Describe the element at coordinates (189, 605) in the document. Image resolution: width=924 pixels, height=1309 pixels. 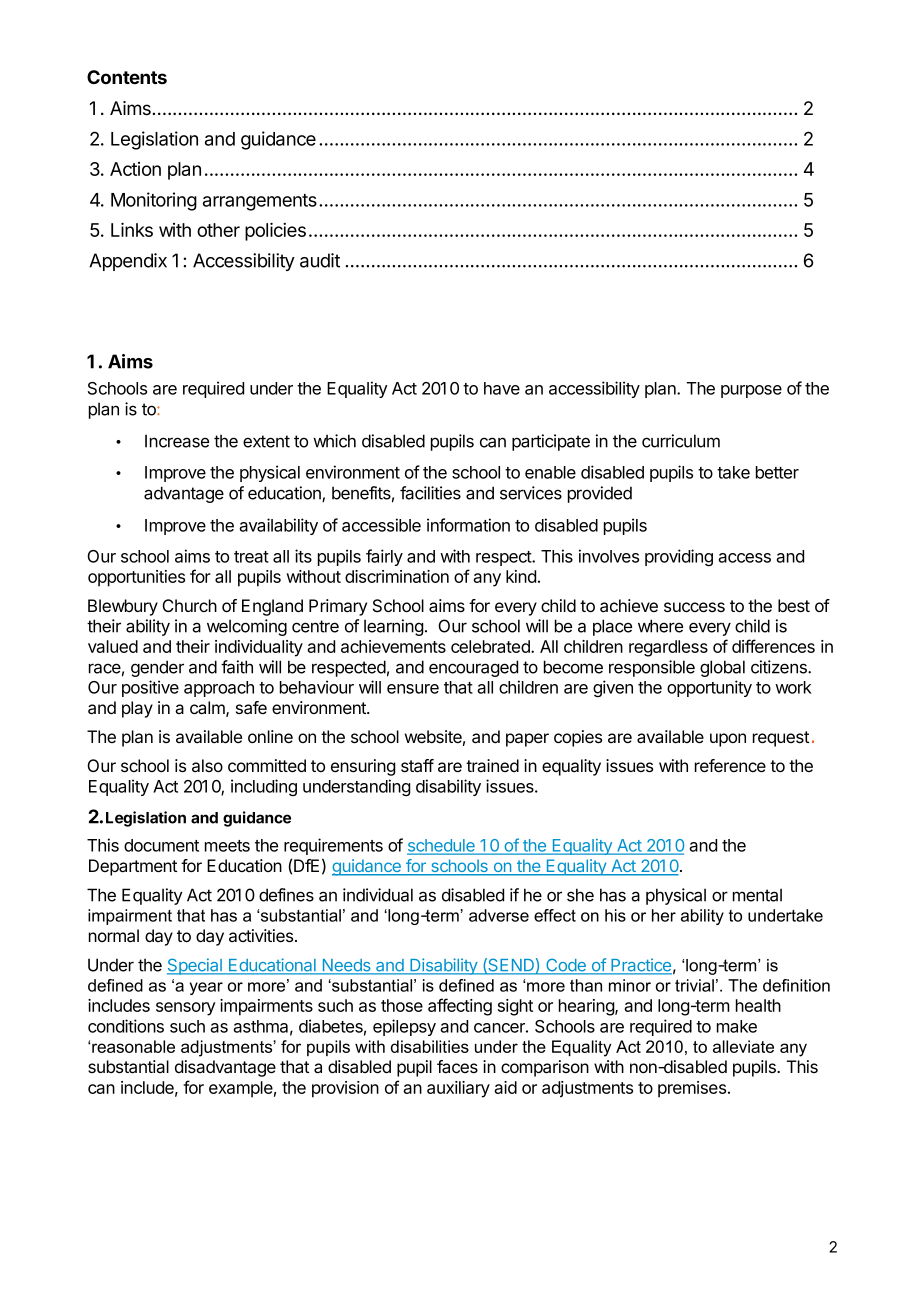
I see `Church` at that location.
